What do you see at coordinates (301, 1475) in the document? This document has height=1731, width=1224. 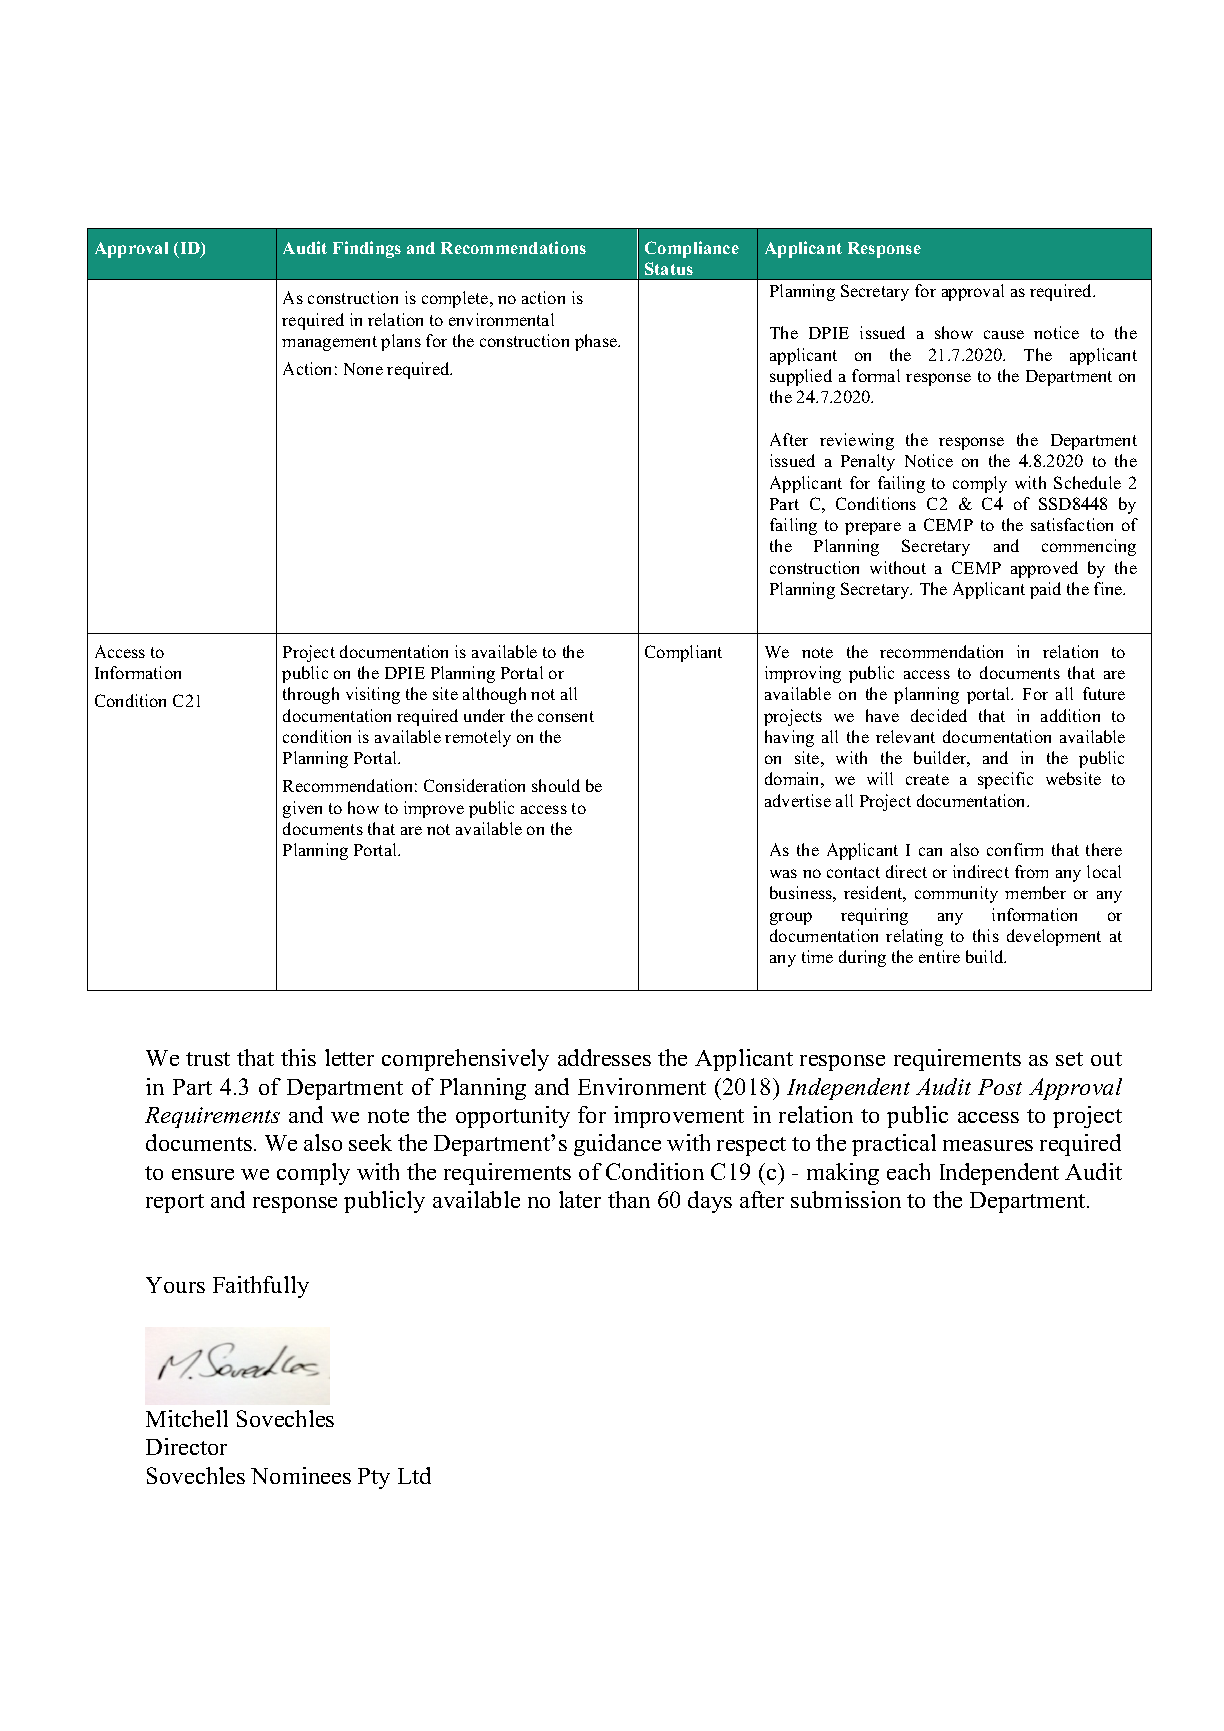 I see `Nominees` at bounding box center [301, 1475].
